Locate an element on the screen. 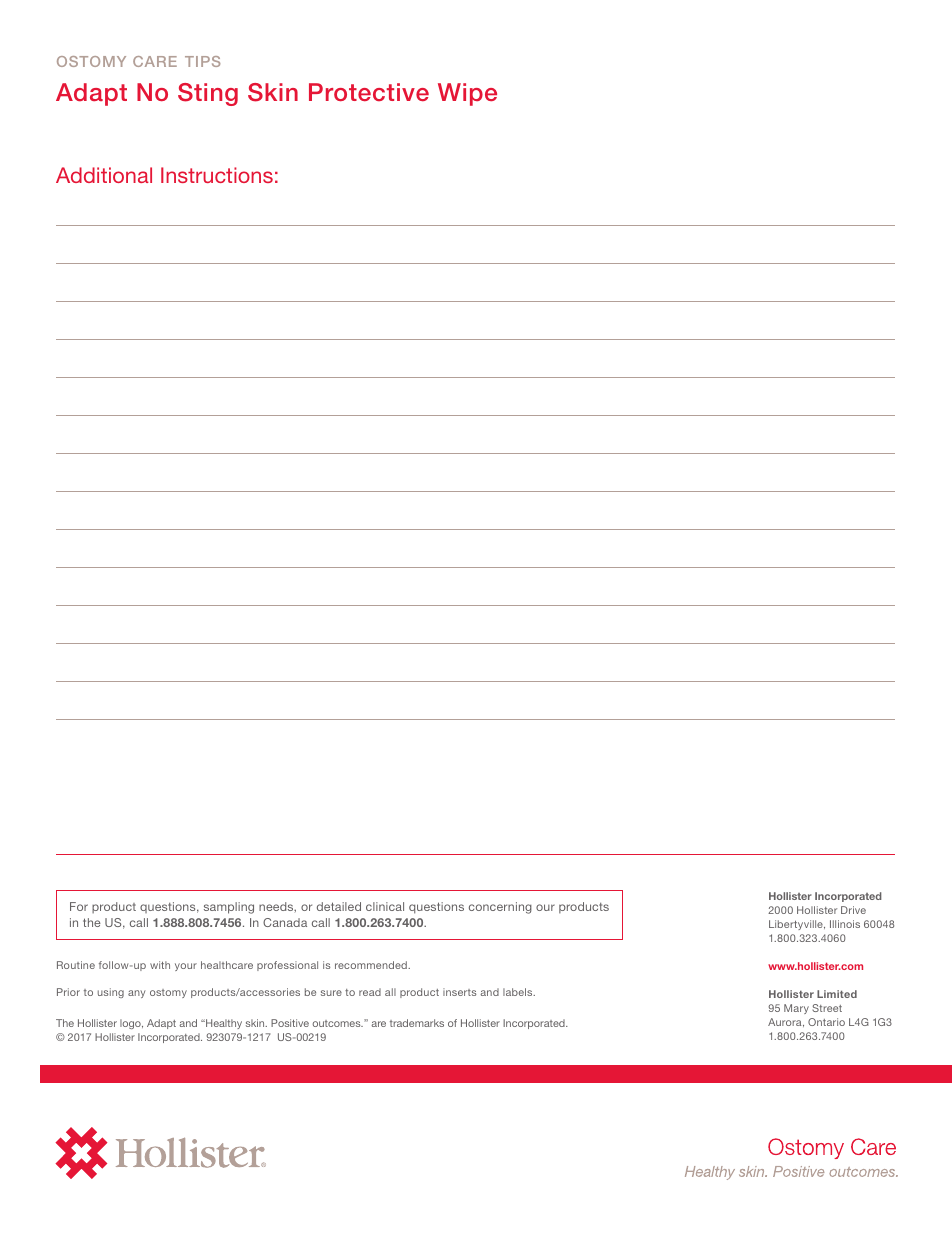 Image resolution: width=952 pixels, height=1233 pixels. Drive is located at coordinates (853, 910).
